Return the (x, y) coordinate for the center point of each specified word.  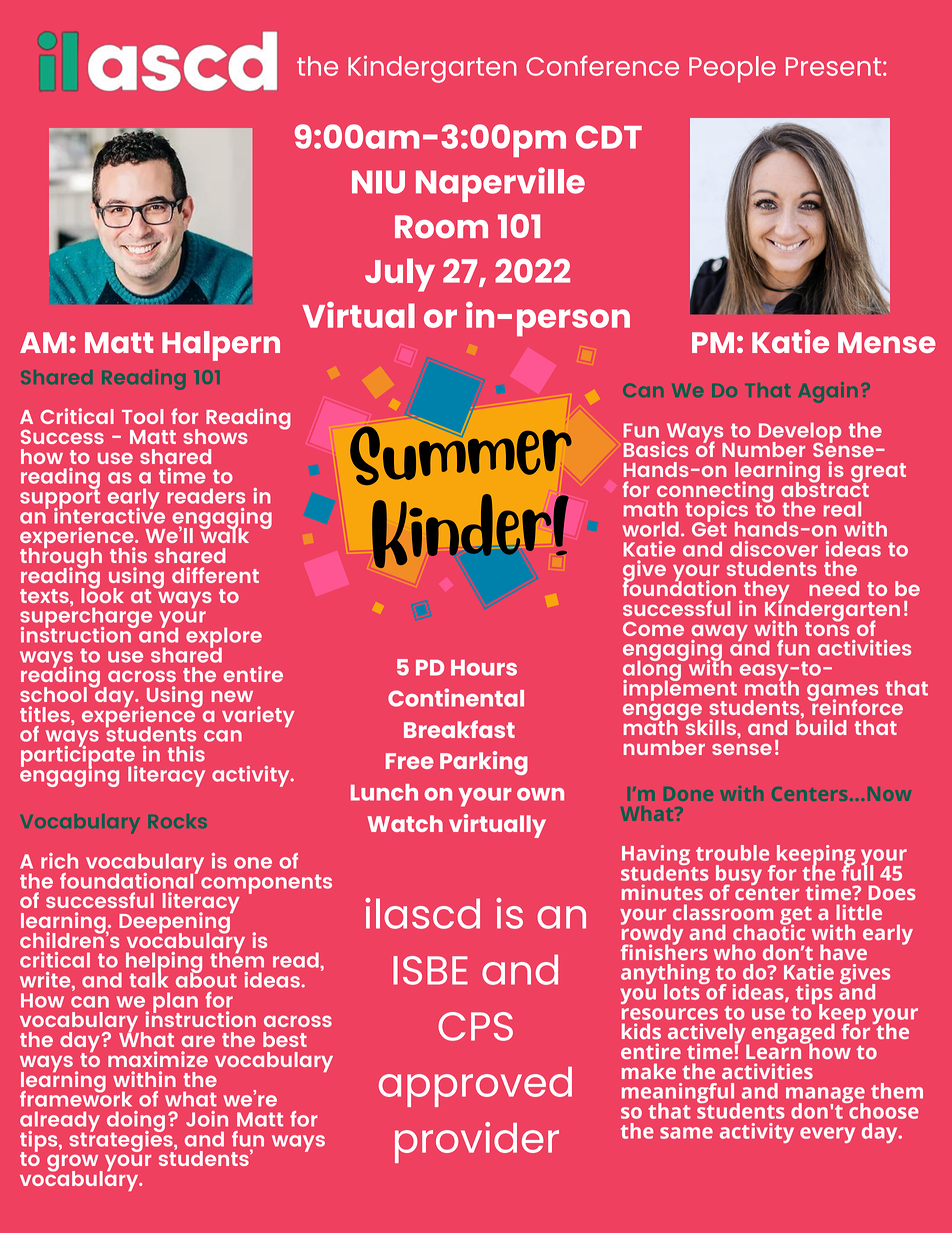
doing (136, 1122)
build (821, 726)
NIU (378, 182)
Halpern (221, 346)
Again (828, 392)
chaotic (769, 931)
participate (79, 756)
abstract (825, 488)
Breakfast (459, 729)
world (650, 529)
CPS (475, 1026)
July (400, 275)
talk (148, 979)
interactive (109, 514)
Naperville (500, 184)
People (732, 69)
